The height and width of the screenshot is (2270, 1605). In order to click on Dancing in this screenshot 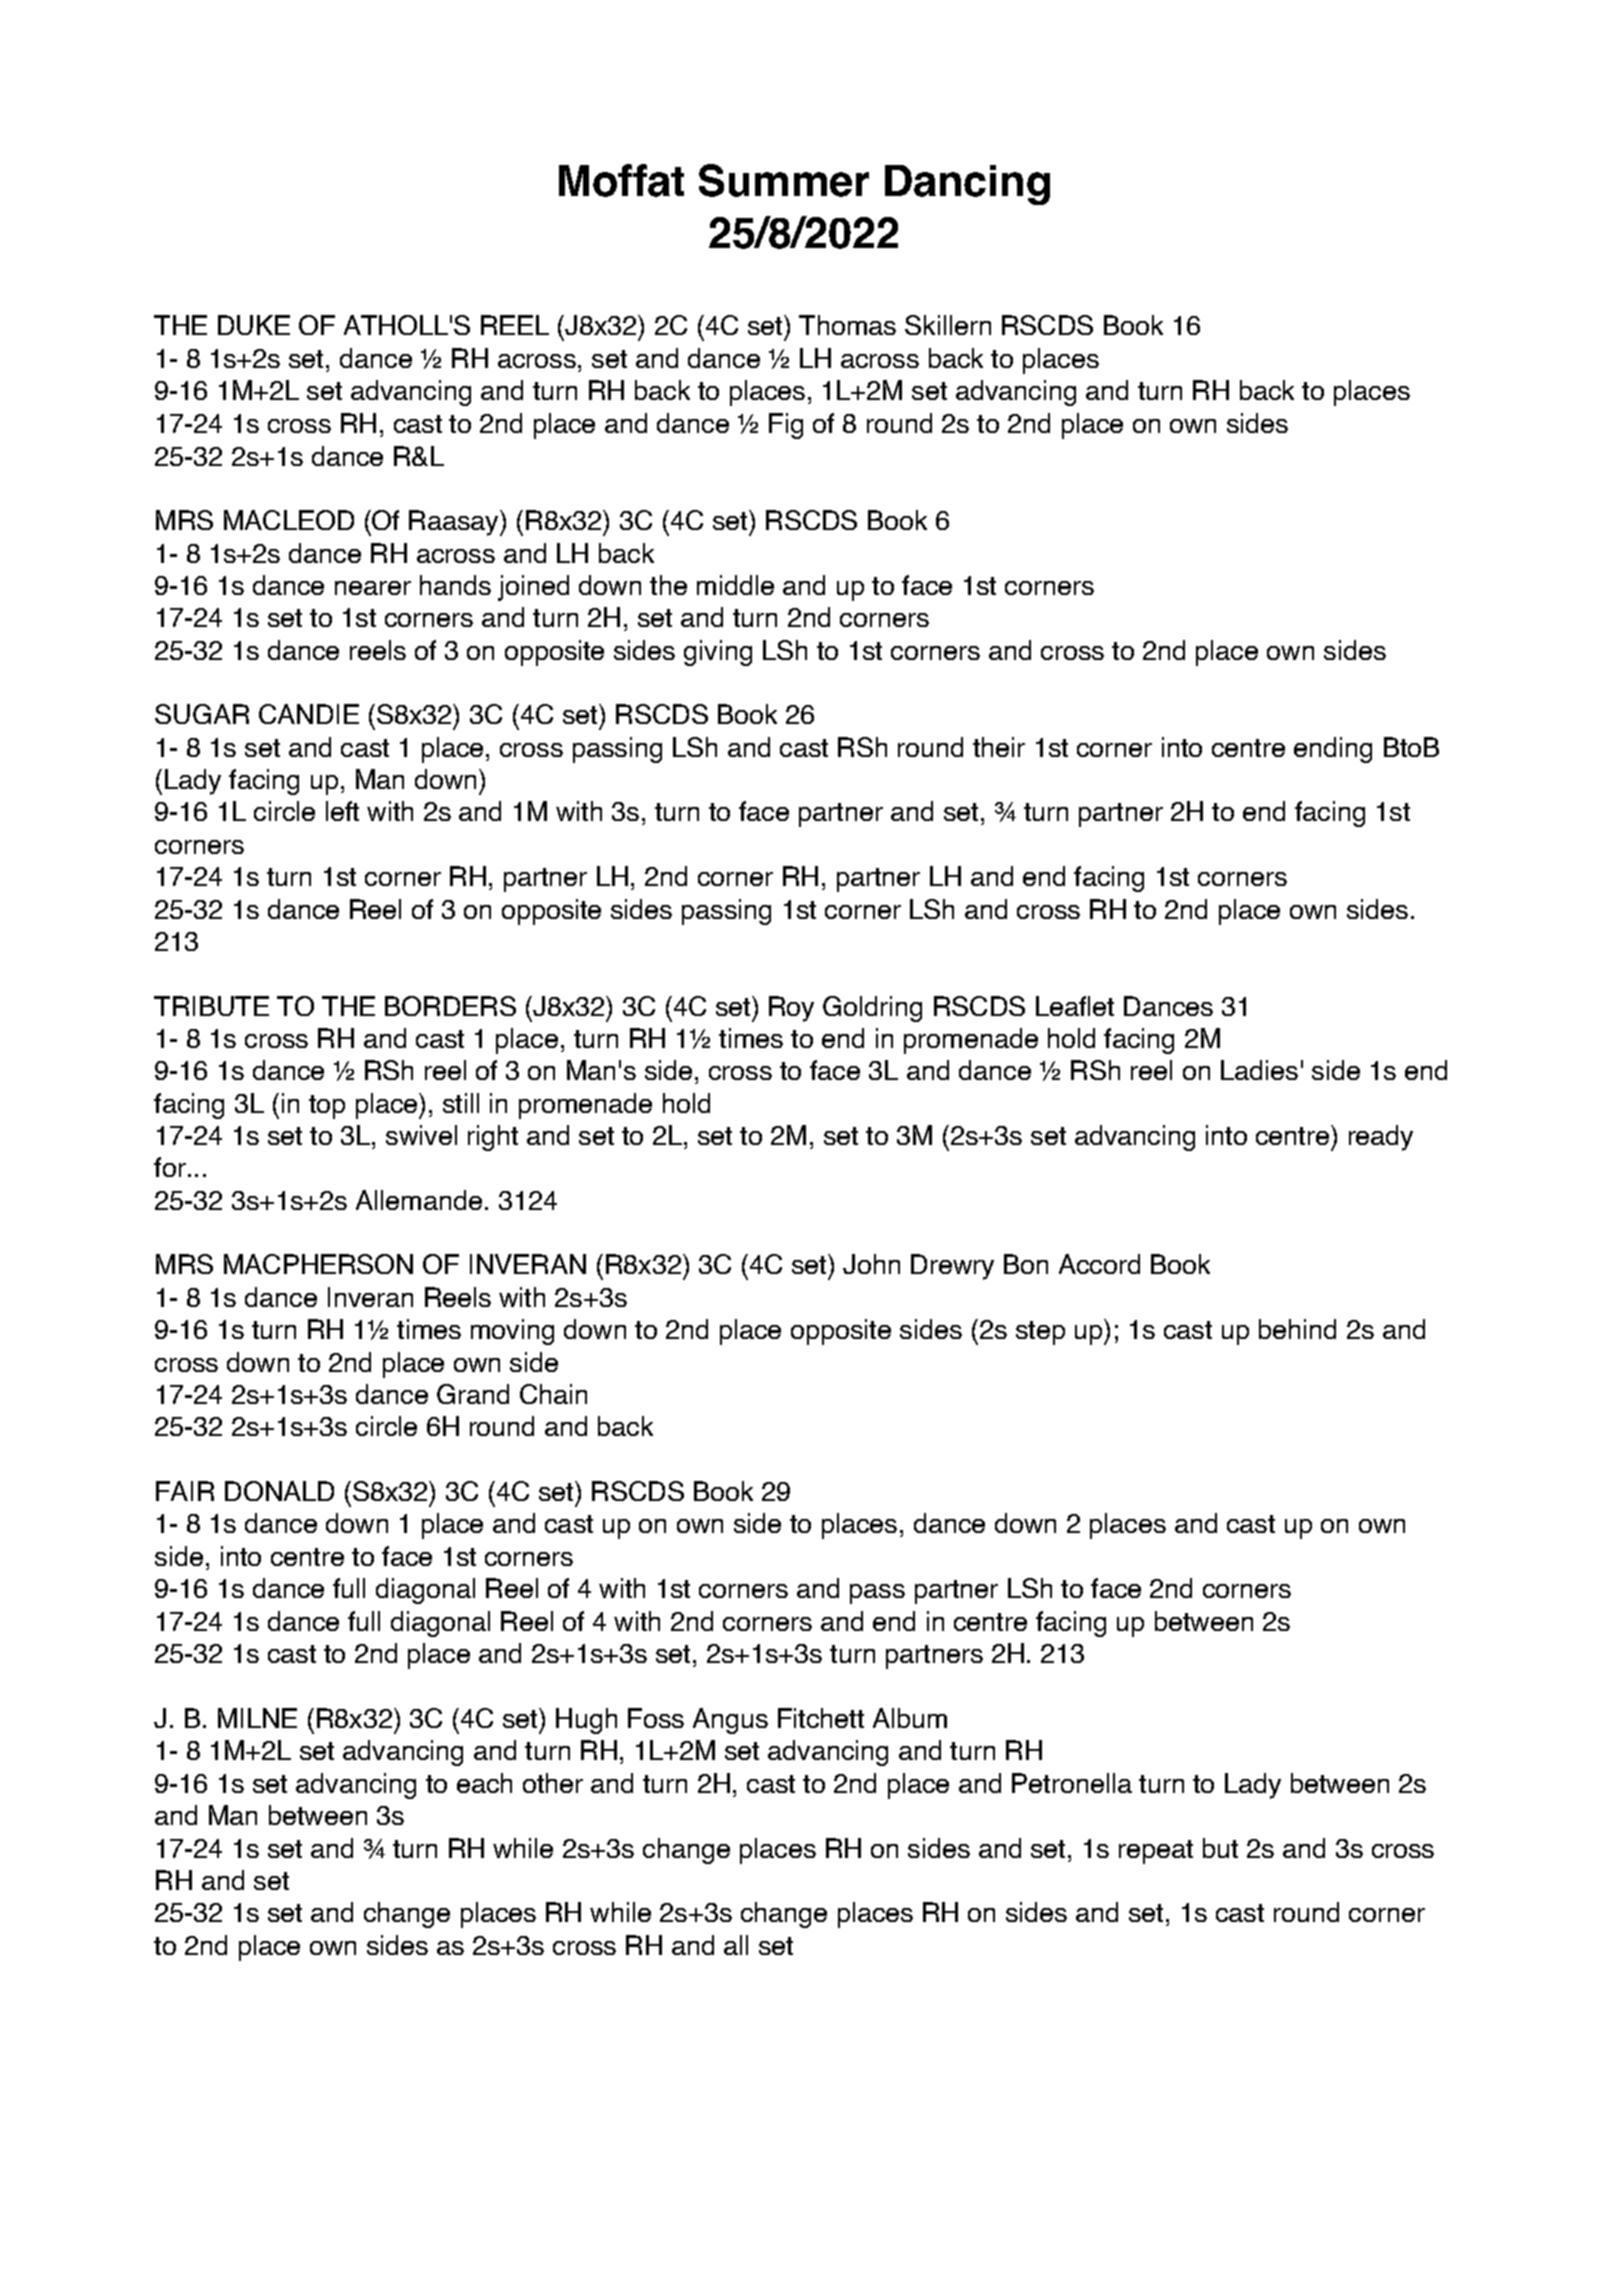, I will do `click(967, 185)`.
